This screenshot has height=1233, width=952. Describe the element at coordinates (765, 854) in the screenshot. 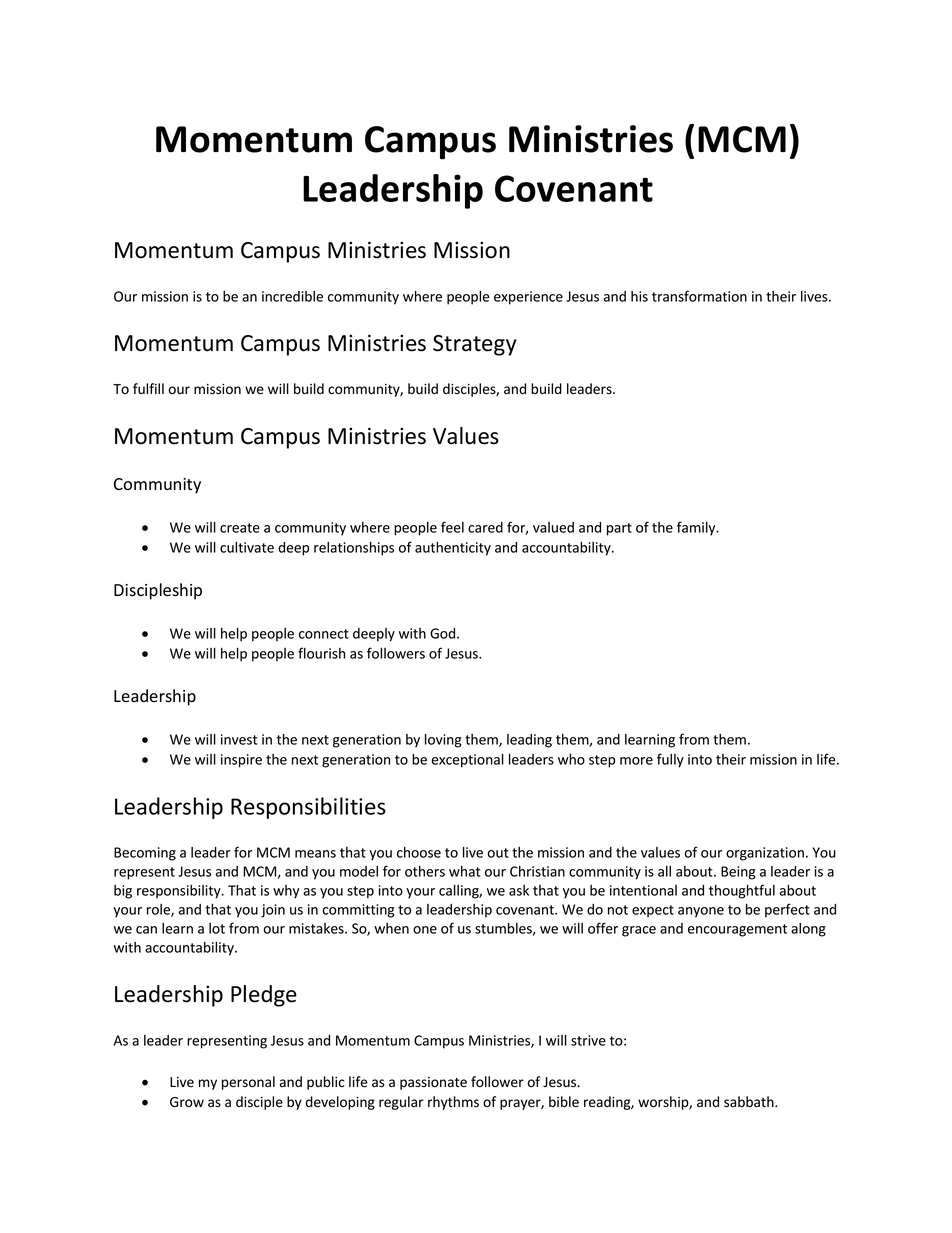

I see `organization` at that location.
